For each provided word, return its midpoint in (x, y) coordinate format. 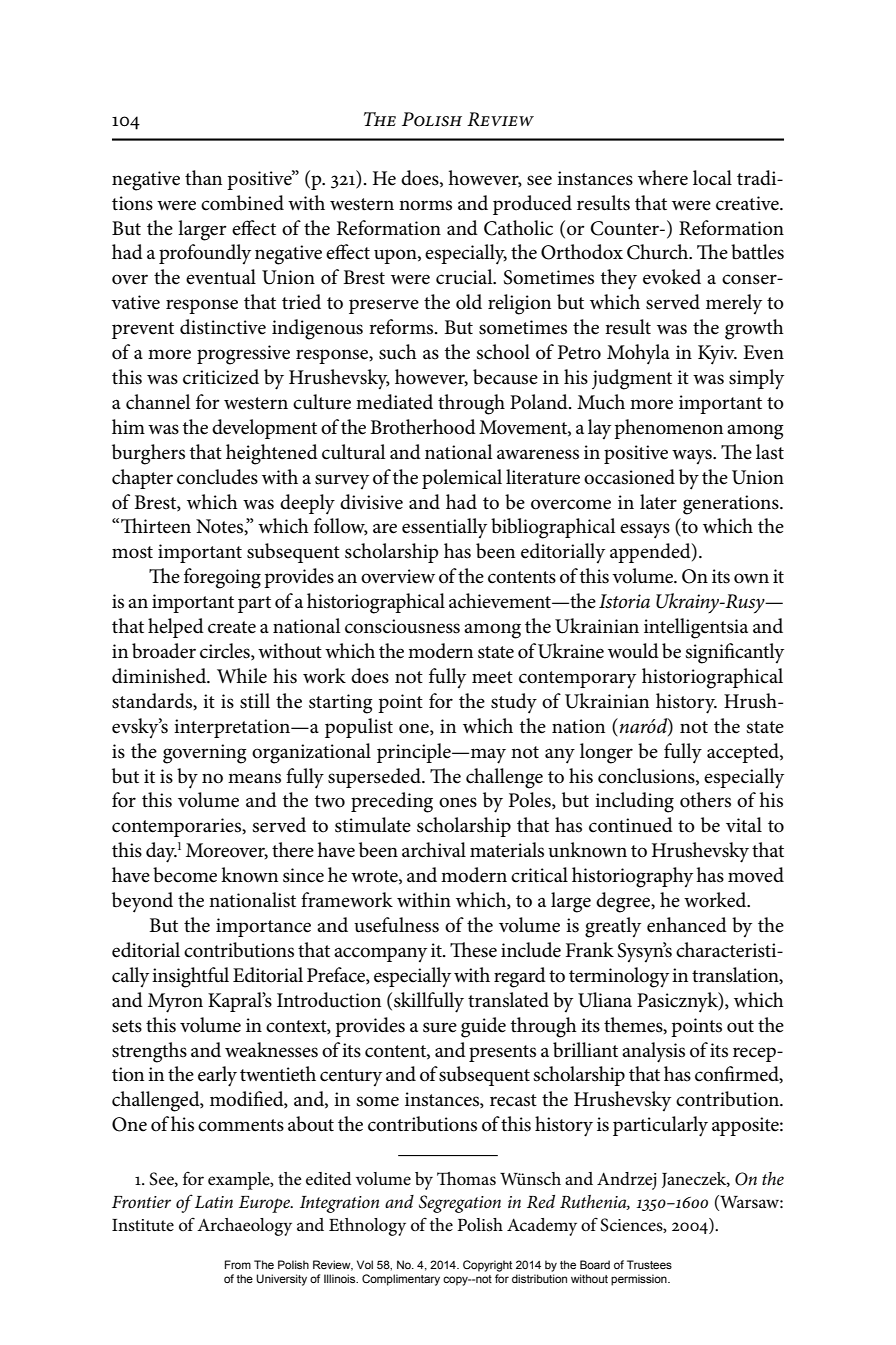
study (514, 703)
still (255, 701)
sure (440, 1027)
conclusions (647, 776)
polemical (462, 479)
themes (634, 1025)
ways (693, 456)
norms (425, 205)
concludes (217, 477)
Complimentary (401, 1280)
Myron (175, 1003)
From (238, 1264)
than (203, 177)
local (712, 178)
